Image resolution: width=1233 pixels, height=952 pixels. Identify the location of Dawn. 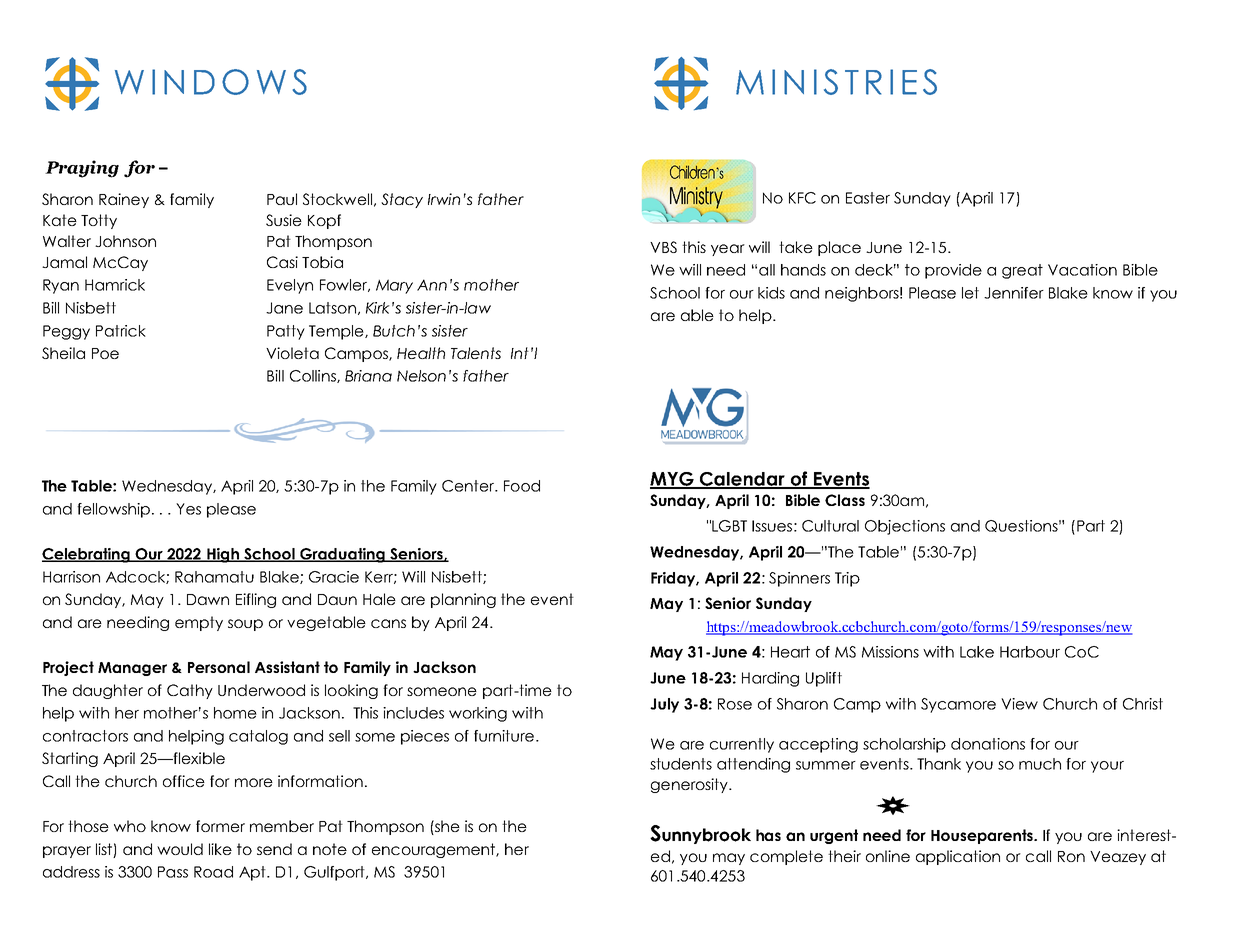
(208, 599).
